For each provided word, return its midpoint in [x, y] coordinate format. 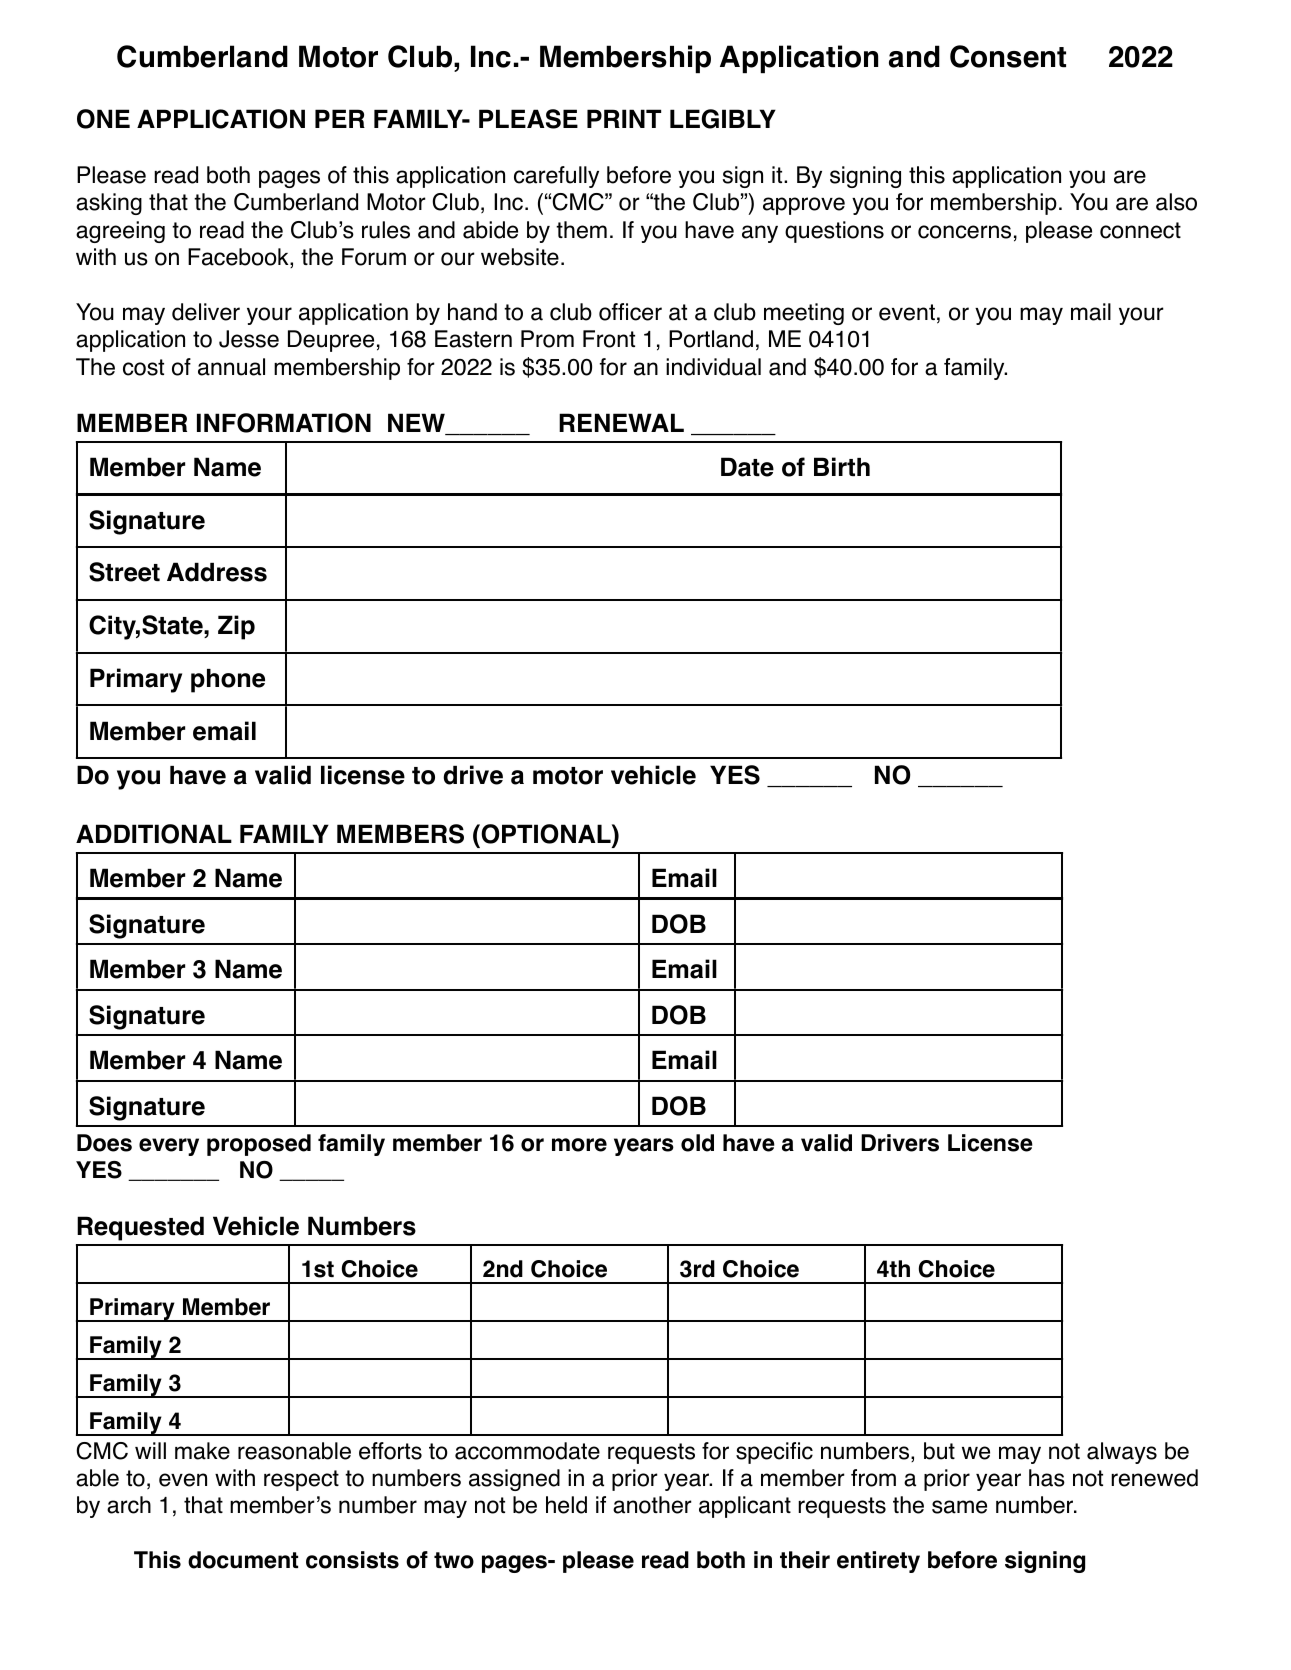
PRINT [624, 118]
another [652, 1505]
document [243, 1560]
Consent [1008, 56]
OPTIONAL [546, 834]
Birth [842, 466]
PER [340, 118]
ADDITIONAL [154, 834]
